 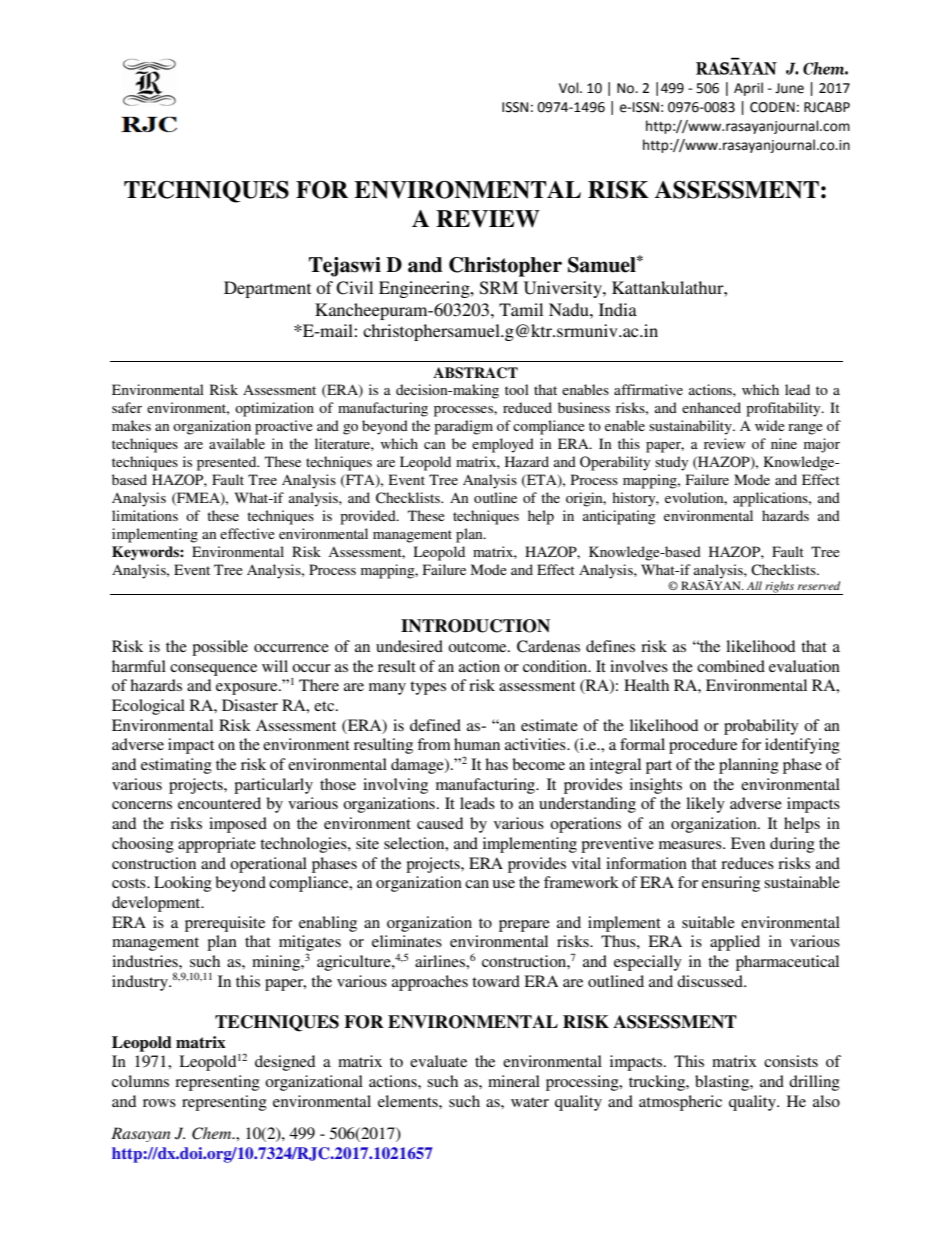 What do you see at coordinates (564, 289) in the screenshot?
I see `University` at bounding box center [564, 289].
